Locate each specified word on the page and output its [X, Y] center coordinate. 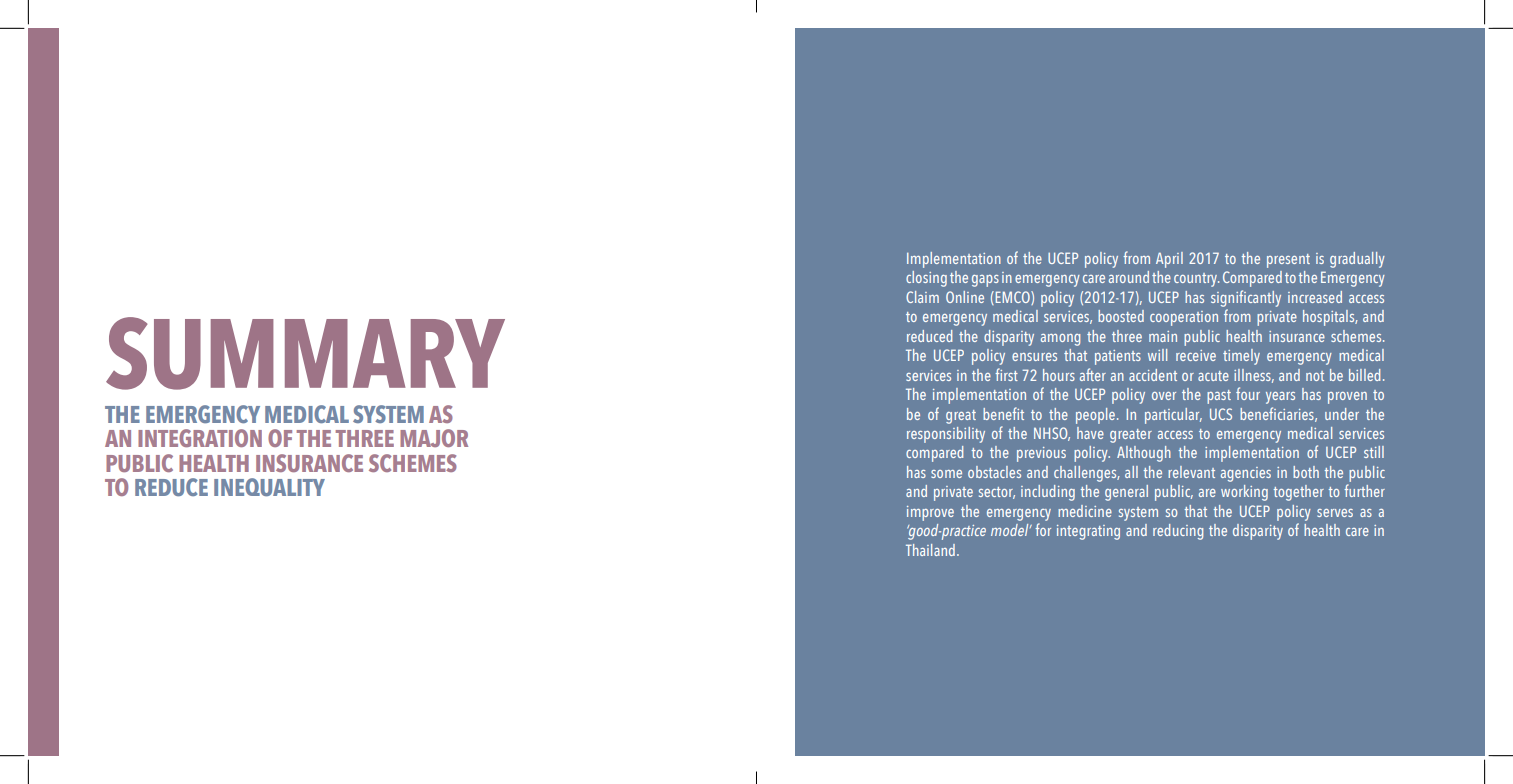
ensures [1034, 357]
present [1288, 261]
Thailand [930, 550]
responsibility [946, 435]
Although [1144, 454]
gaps [985, 281]
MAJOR [434, 438]
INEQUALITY [269, 487]
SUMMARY [305, 353]
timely [1241, 357]
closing [926, 279]
